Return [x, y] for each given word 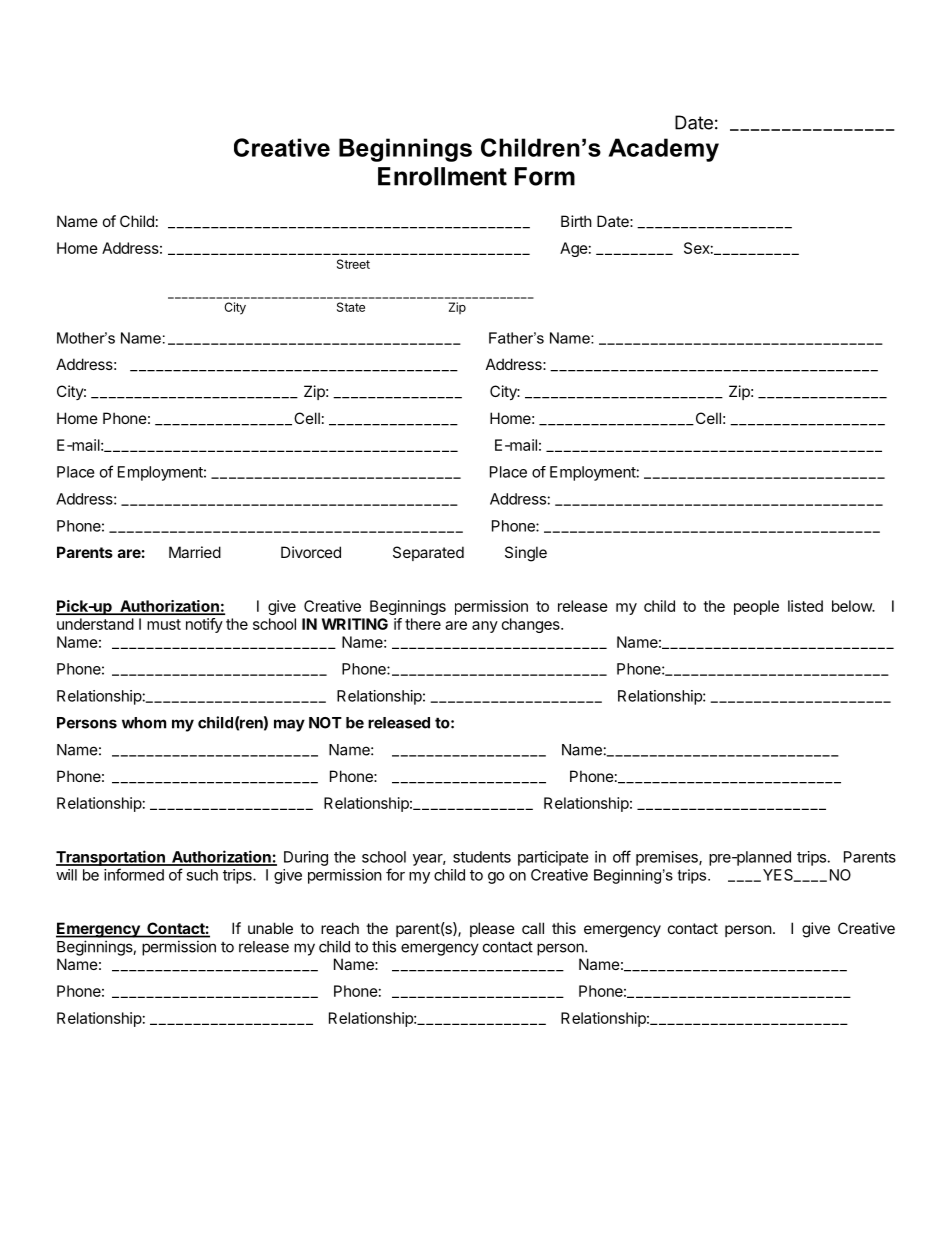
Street [353, 264]
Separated [428, 553]
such [202, 875]
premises [668, 858]
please [492, 929]
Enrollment [442, 176]
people [756, 607]
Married [195, 552]
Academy [663, 150]
